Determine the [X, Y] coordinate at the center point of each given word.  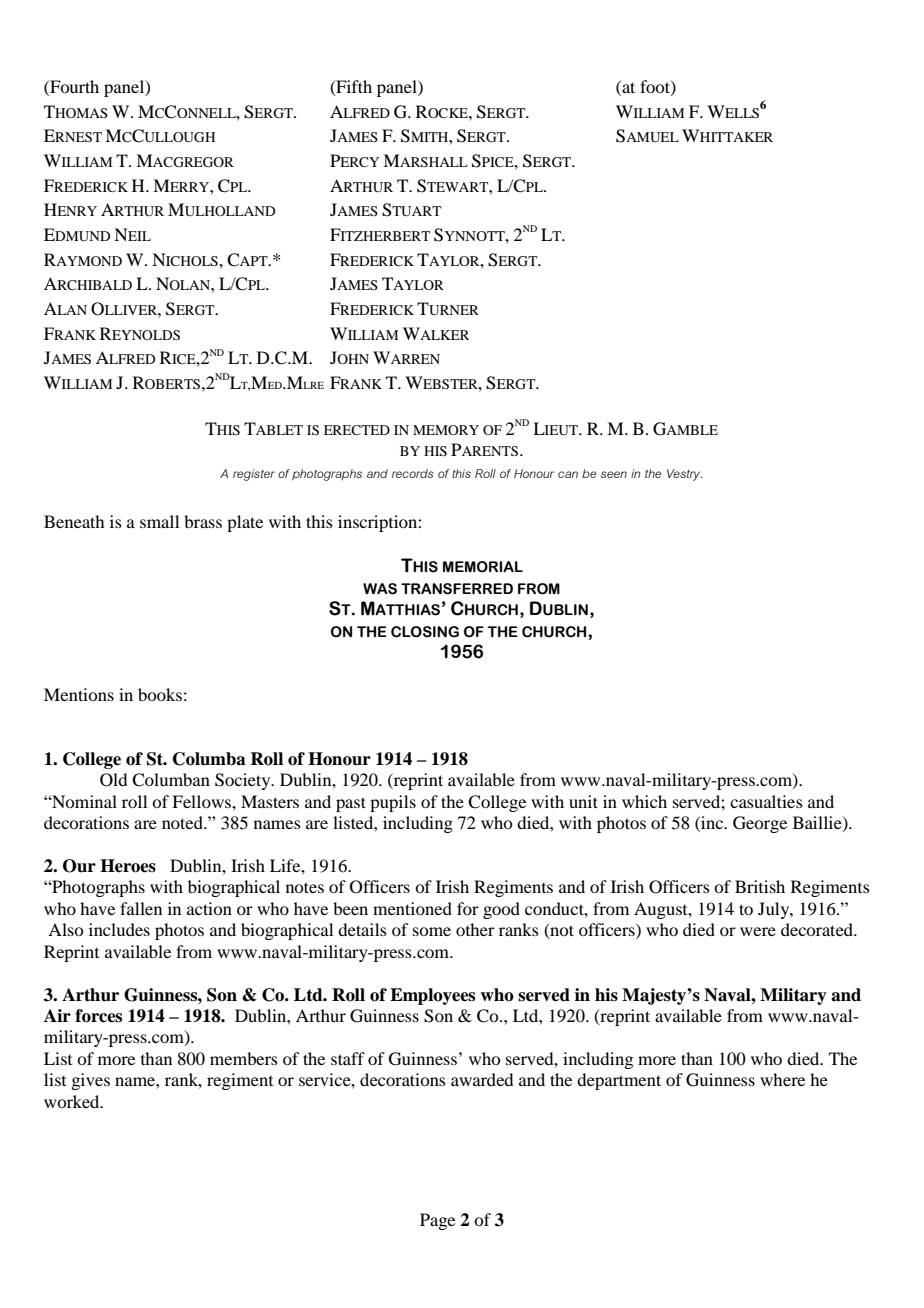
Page [437, 1221]
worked [73, 1101]
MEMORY [446, 430]
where [782, 1079]
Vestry [684, 475]
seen [614, 474]
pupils [393, 803]
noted [183, 822]
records [412, 473]
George [760, 824]
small [159, 521]
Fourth [73, 88]
